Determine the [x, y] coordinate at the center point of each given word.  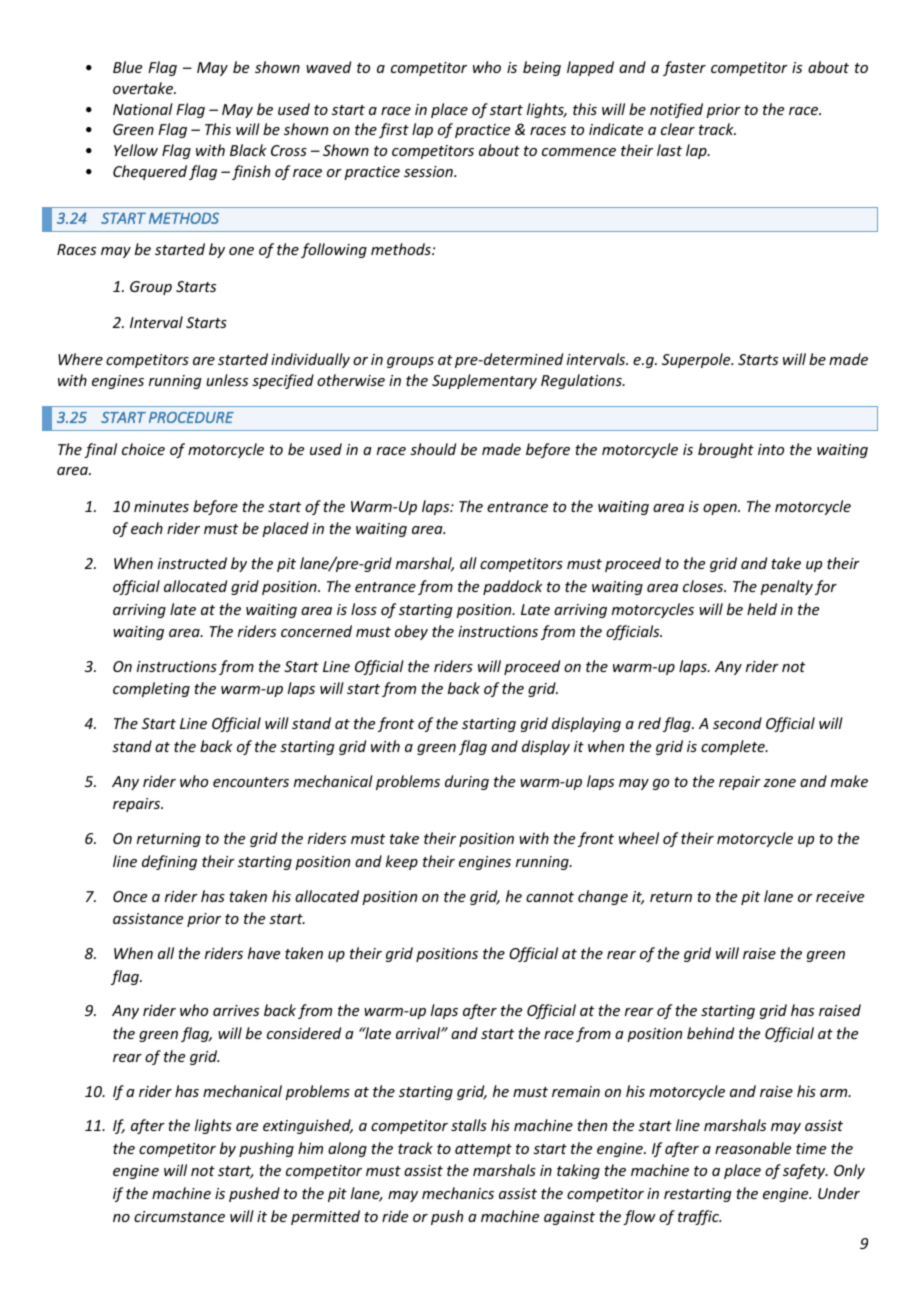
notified [676, 110]
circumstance [179, 1216]
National [143, 109]
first [394, 130]
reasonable [753, 1148]
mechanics [458, 1193]
